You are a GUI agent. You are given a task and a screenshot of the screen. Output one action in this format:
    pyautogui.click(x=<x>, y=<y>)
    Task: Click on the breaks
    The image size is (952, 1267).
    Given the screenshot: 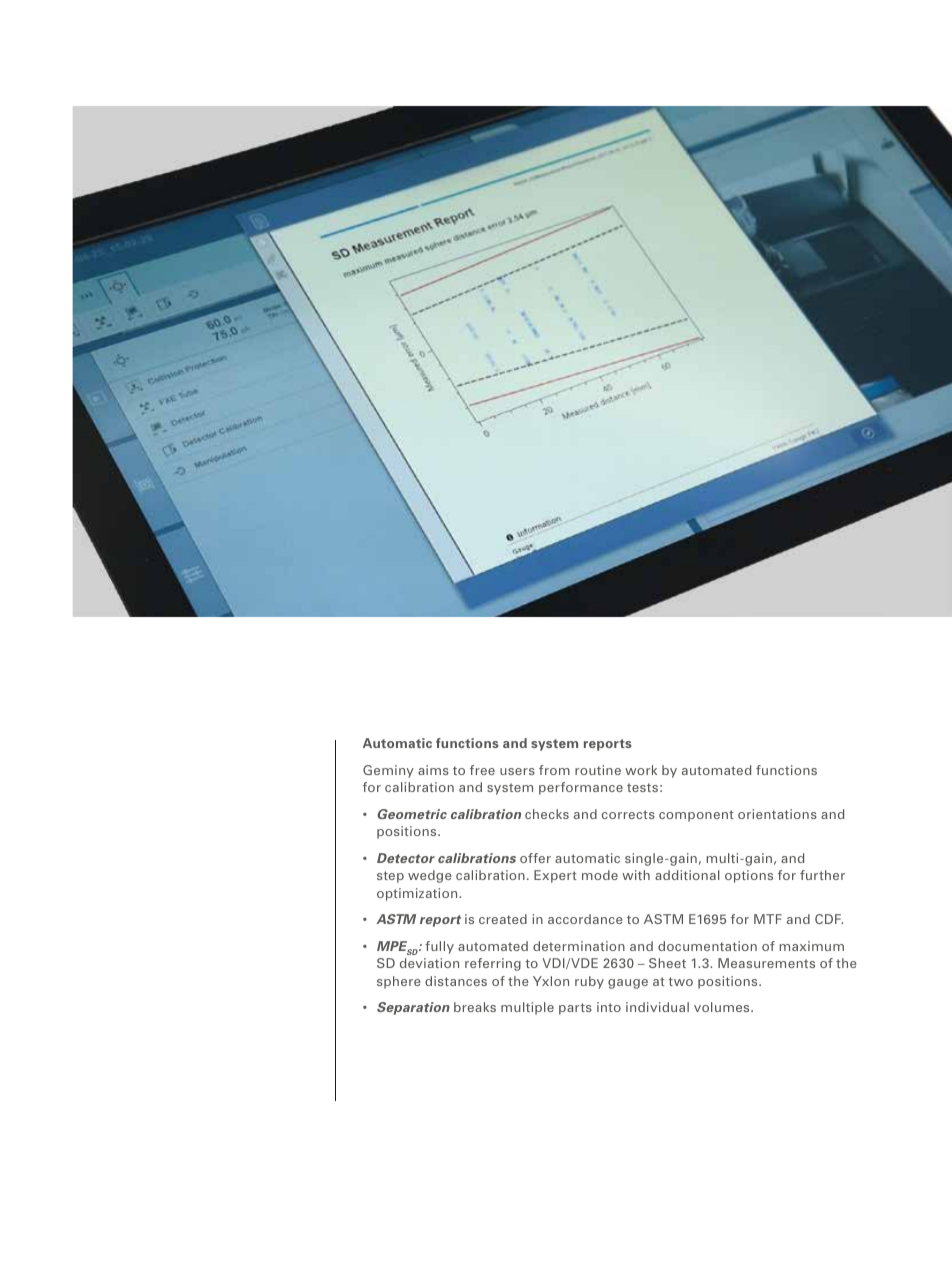 What is the action you would take?
    pyautogui.click(x=475, y=1007)
